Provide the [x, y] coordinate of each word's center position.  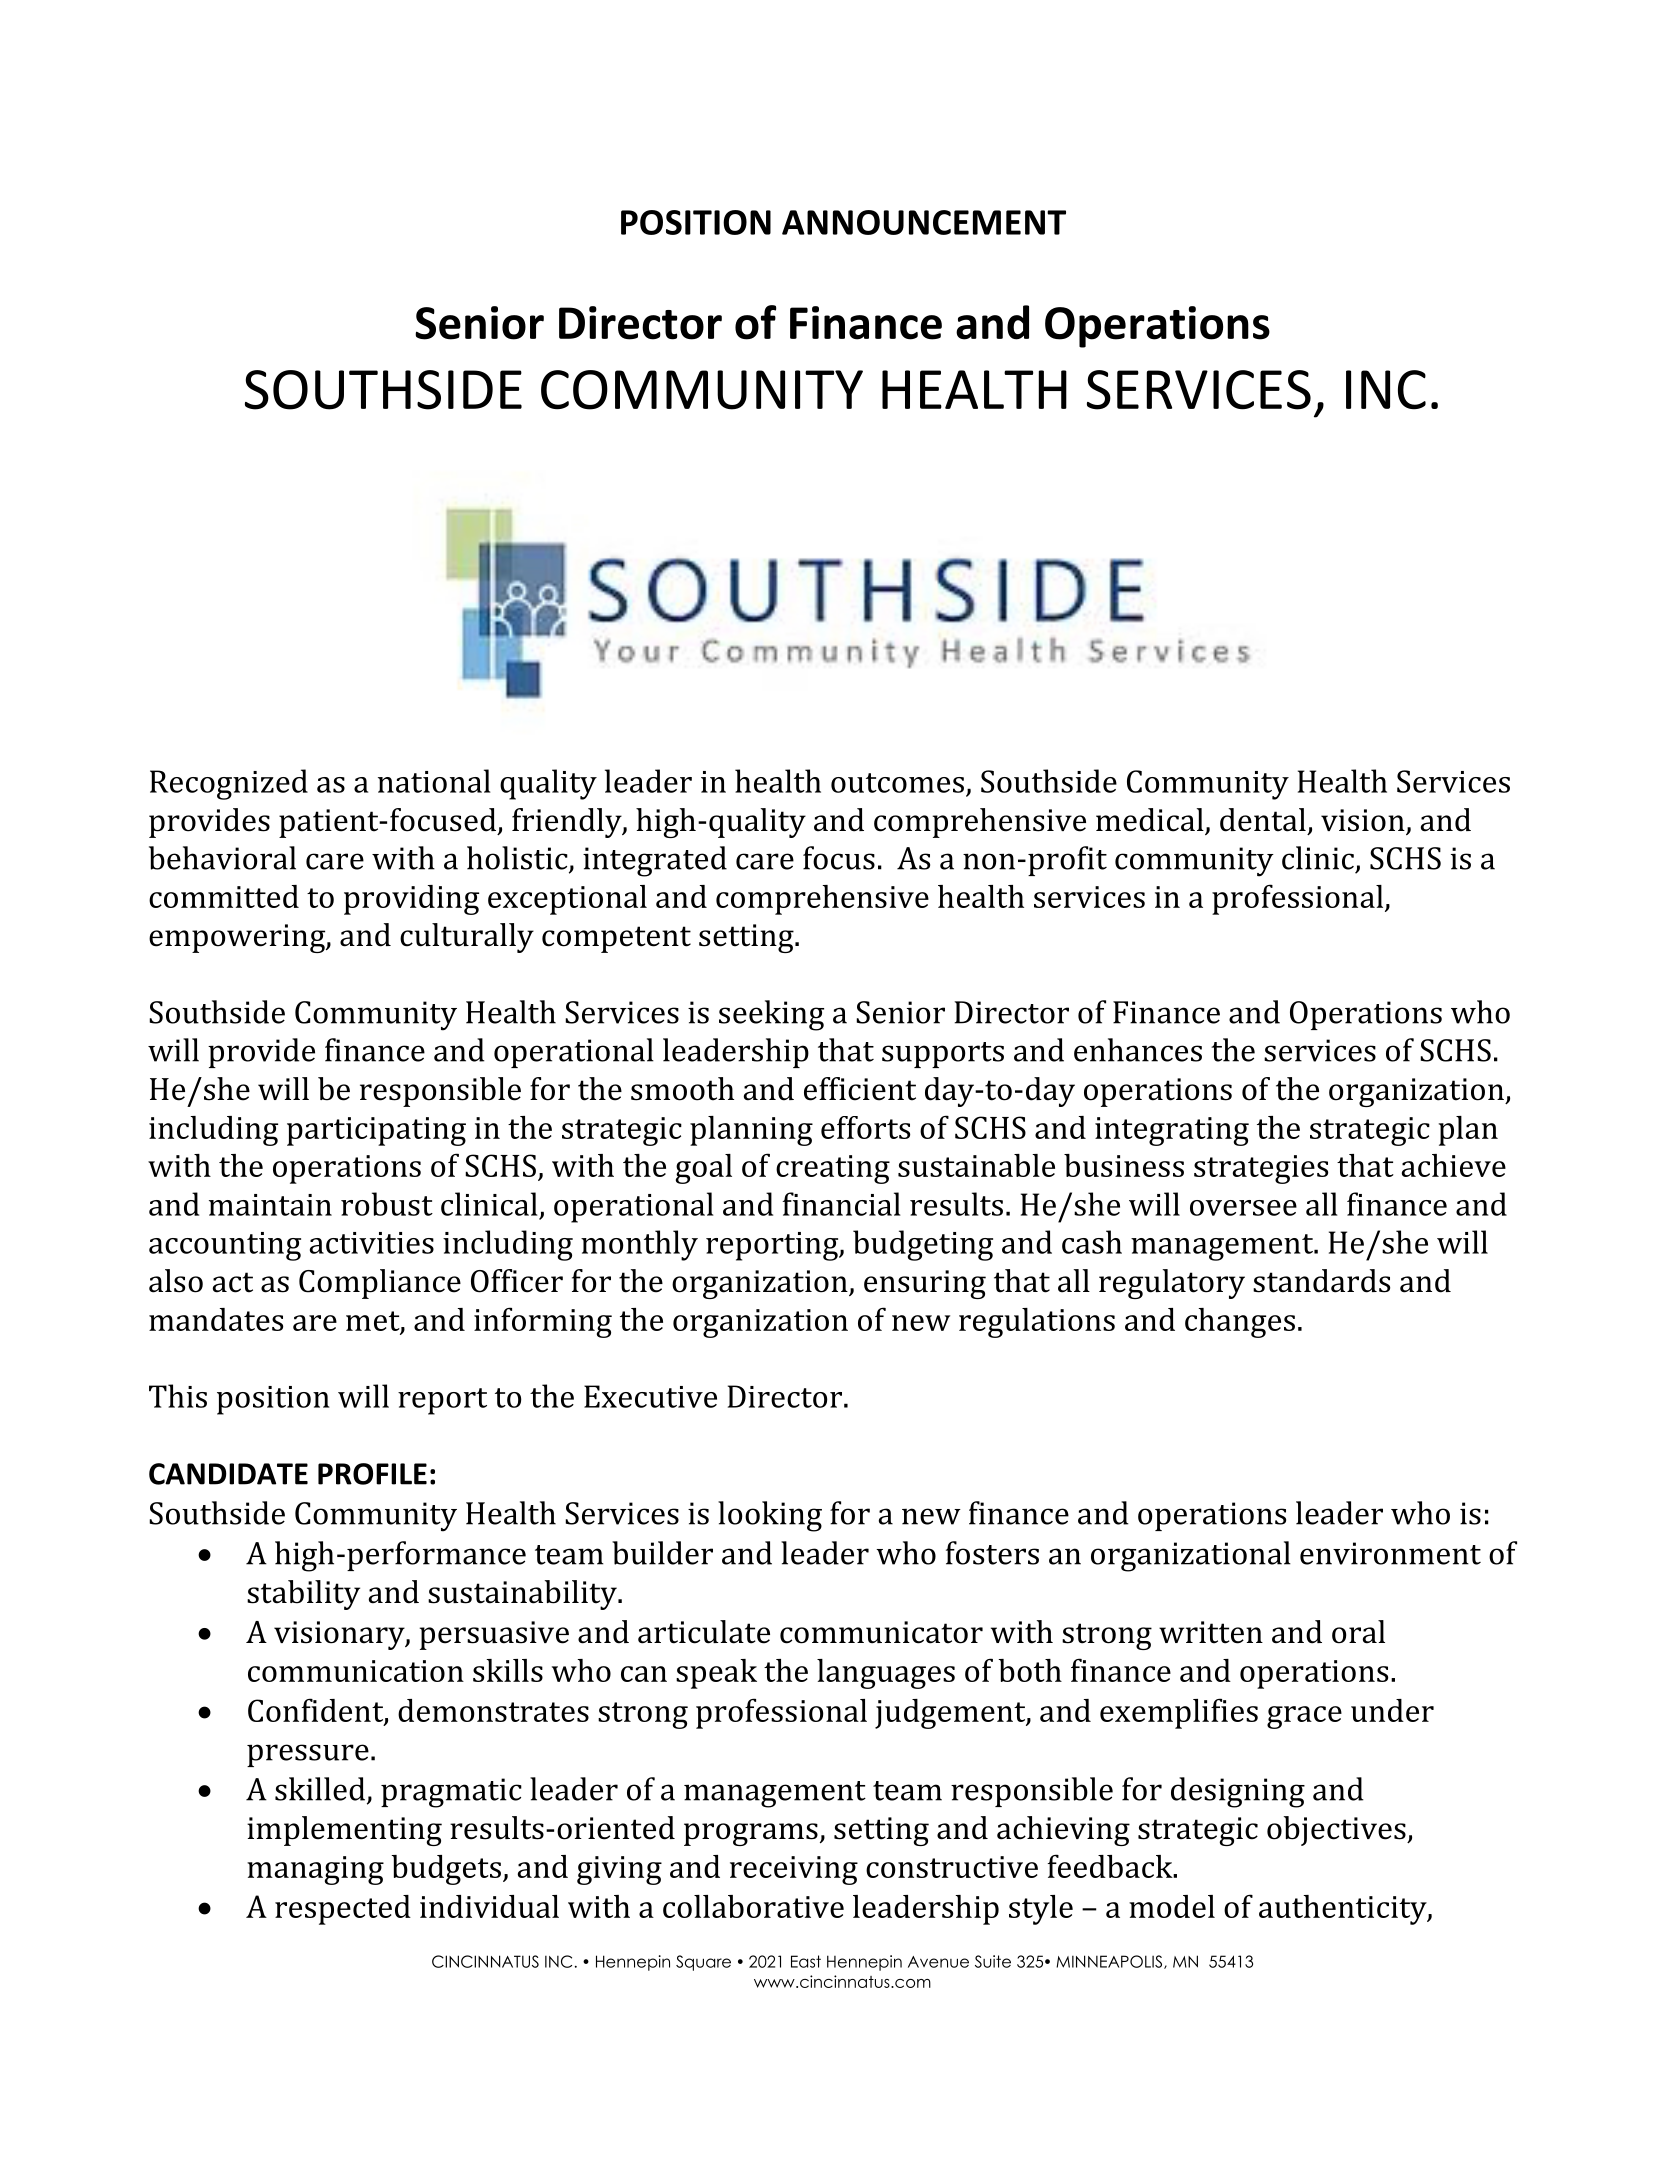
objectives [1337, 1831]
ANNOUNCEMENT [924, 222]
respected [343, 1910]
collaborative [753, 1906]
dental [1263, 820]
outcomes [897, 783]
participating [376, 1131]
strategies [1261, 1169]
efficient [860, 1089]
